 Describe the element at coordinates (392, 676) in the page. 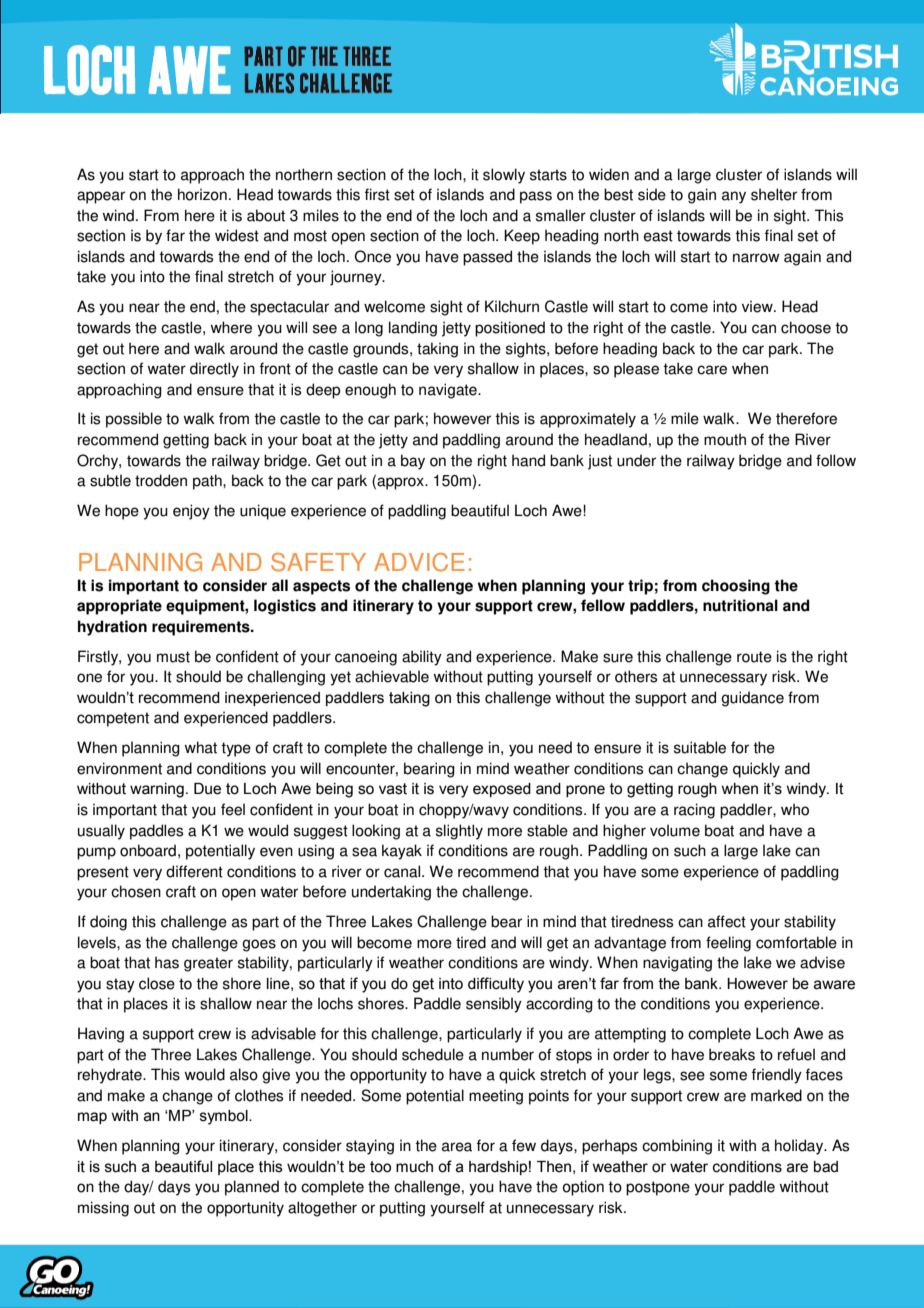

I see `achievable` at that location.
